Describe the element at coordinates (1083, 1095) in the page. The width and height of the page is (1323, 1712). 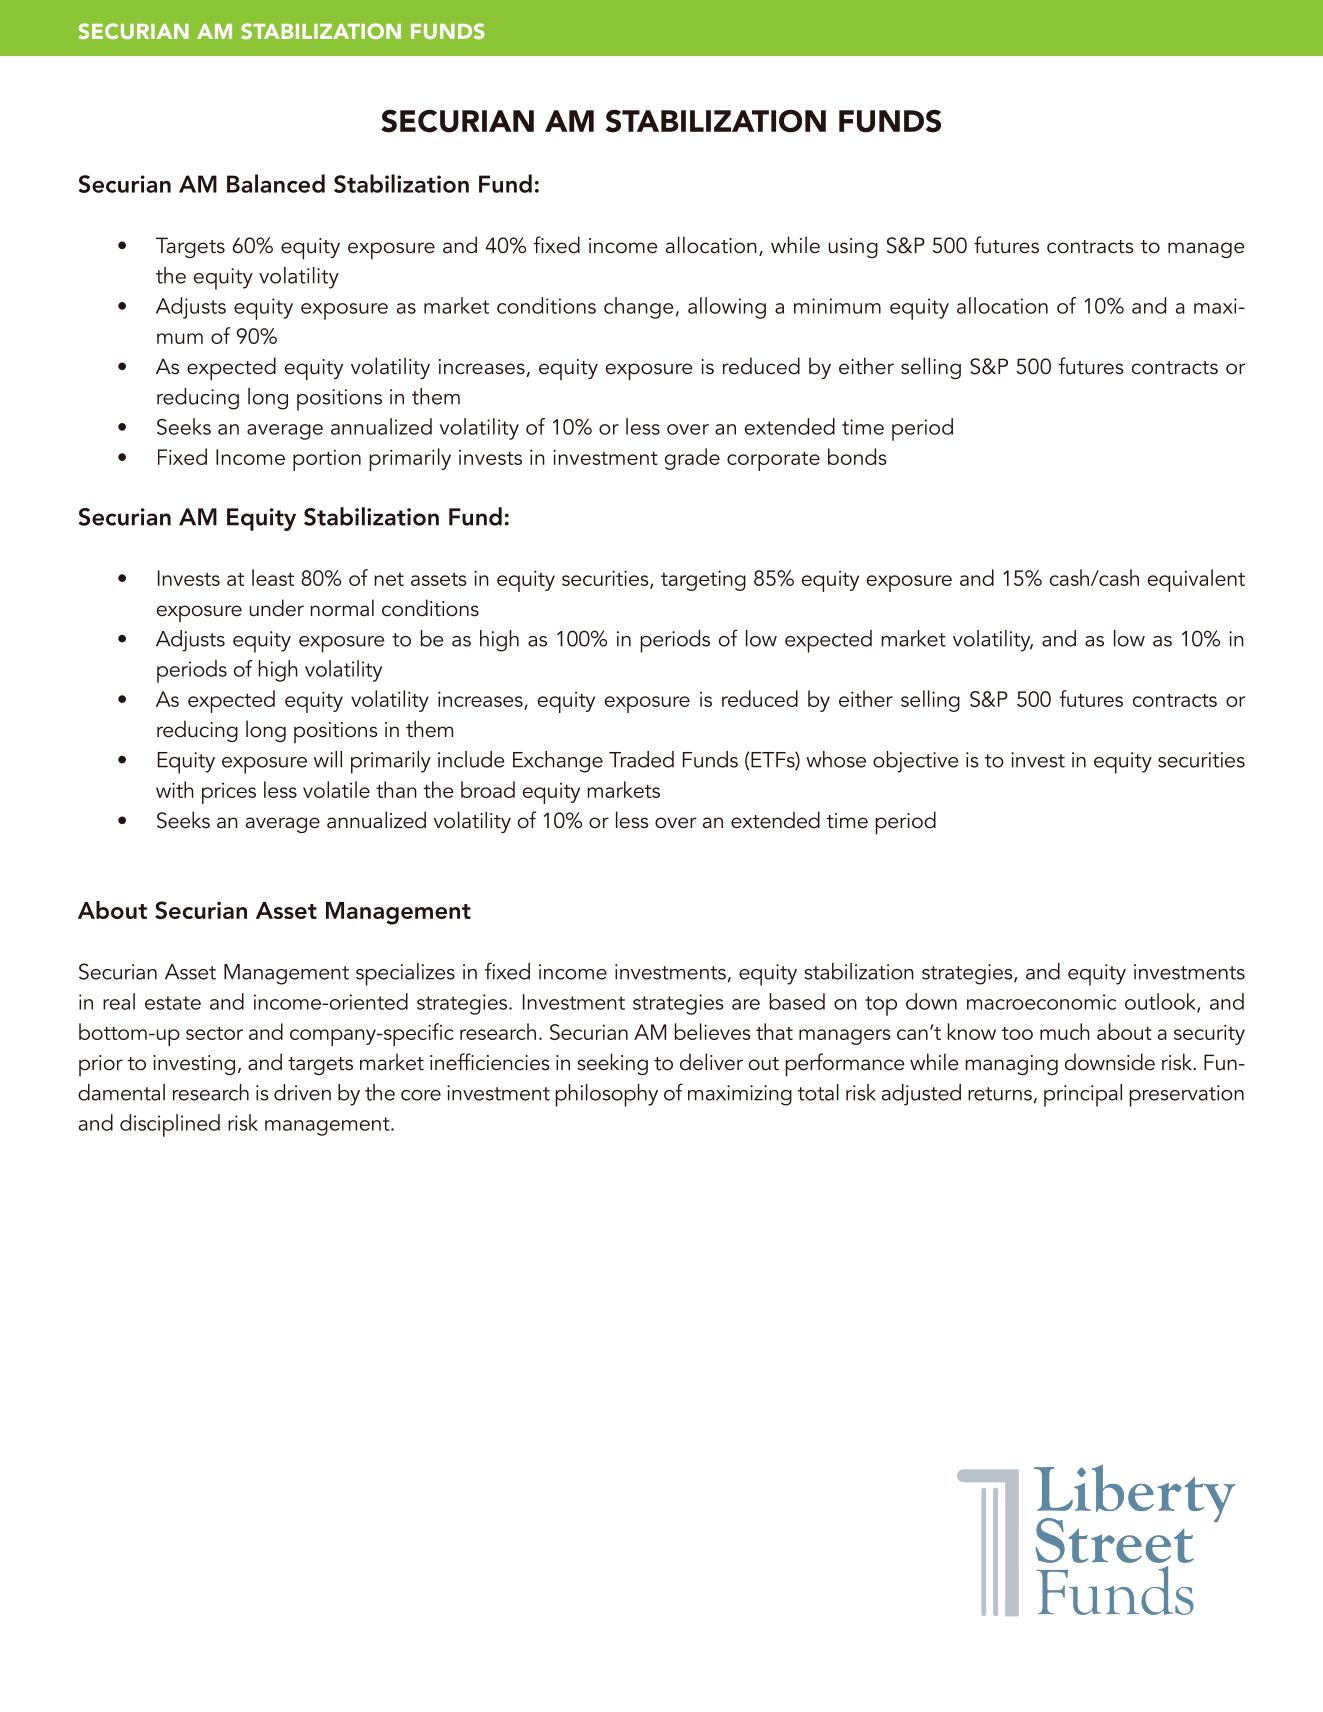
I see `principal` at that location.
